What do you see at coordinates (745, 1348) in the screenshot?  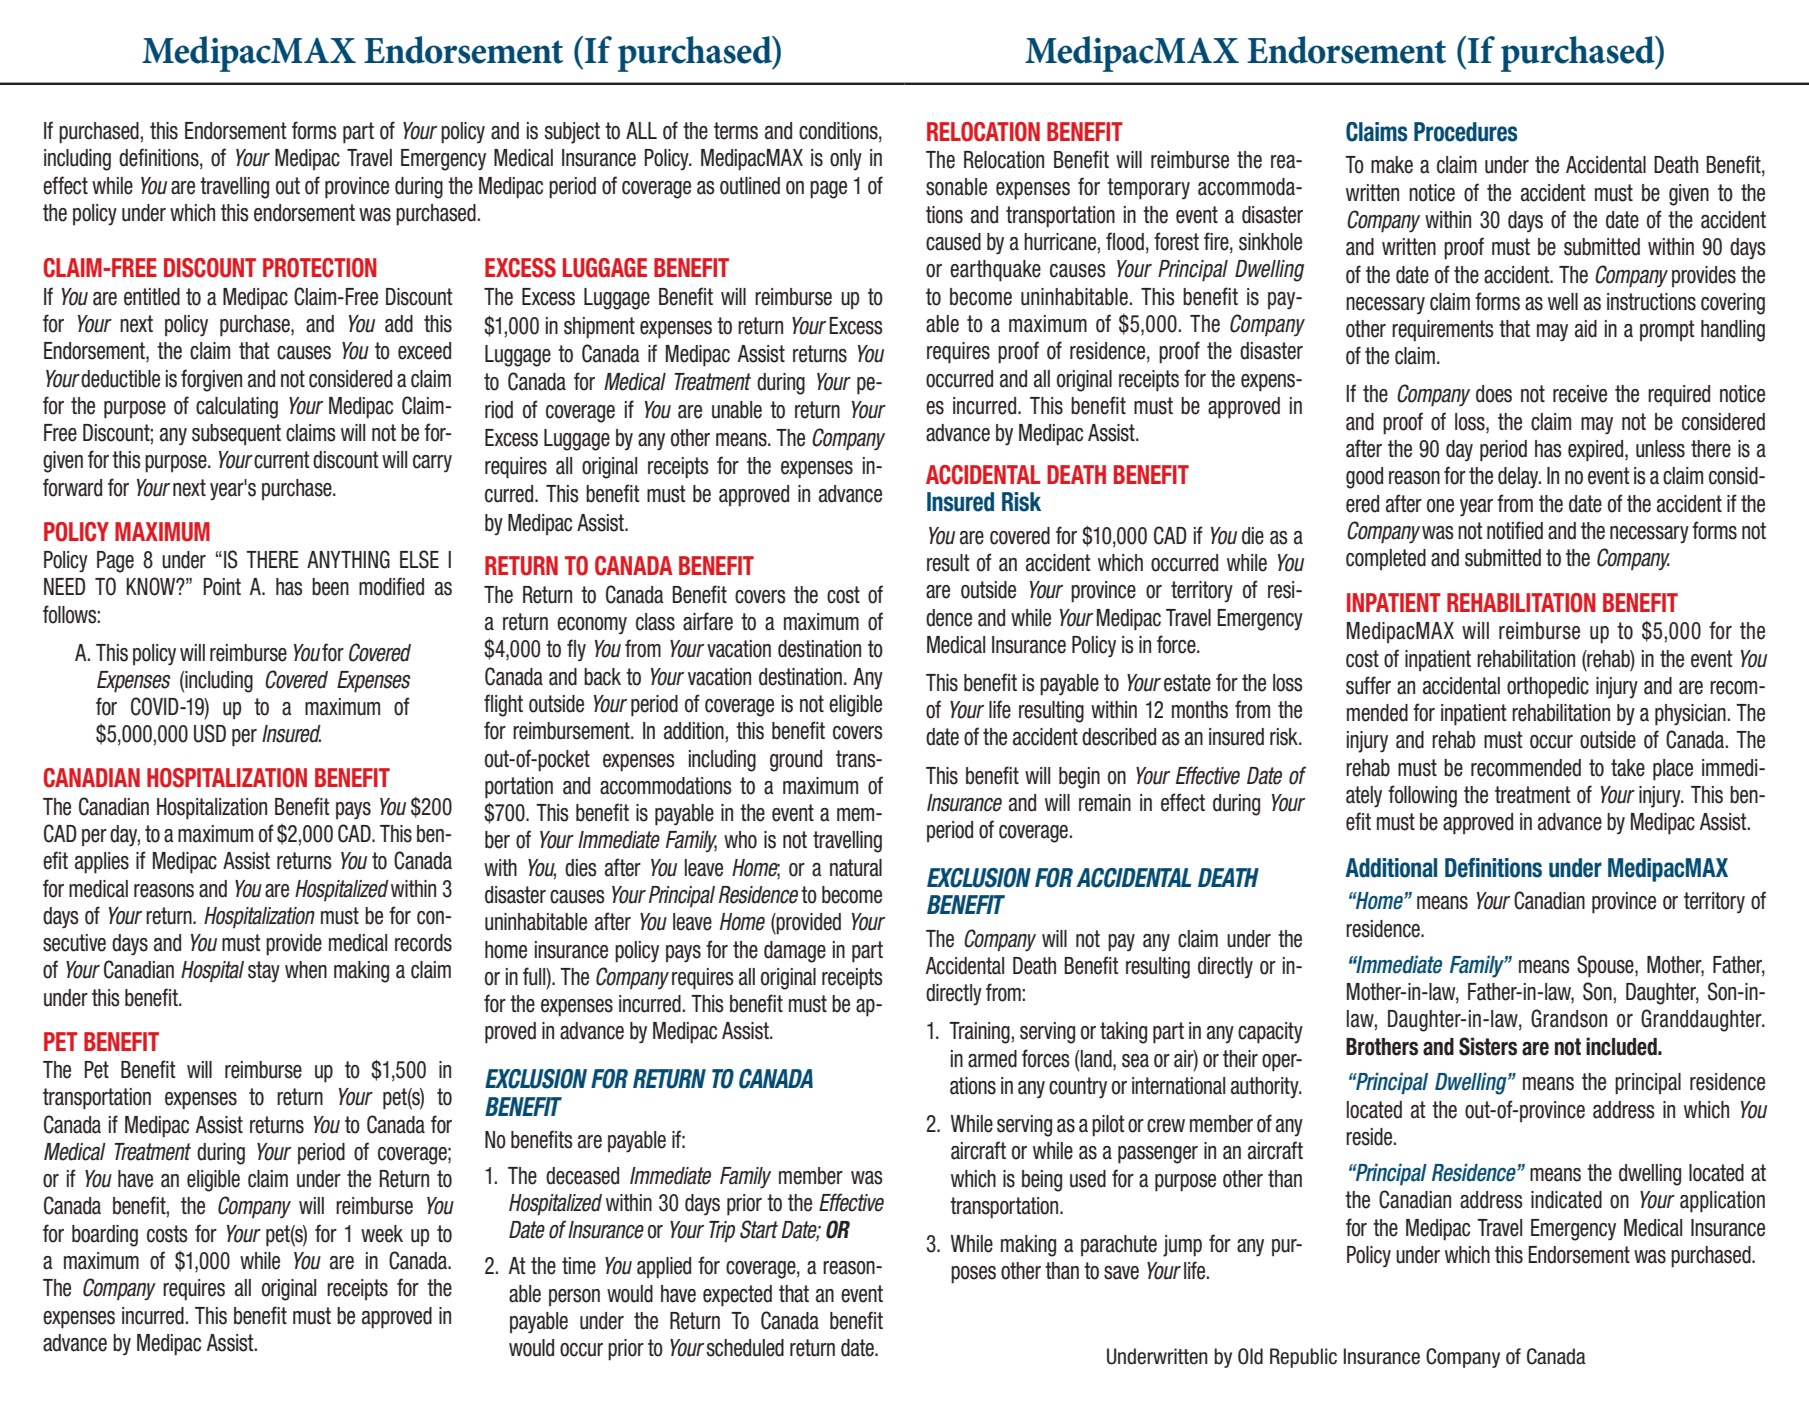 I see `scheduled` at bounding box center [745, 1348].
